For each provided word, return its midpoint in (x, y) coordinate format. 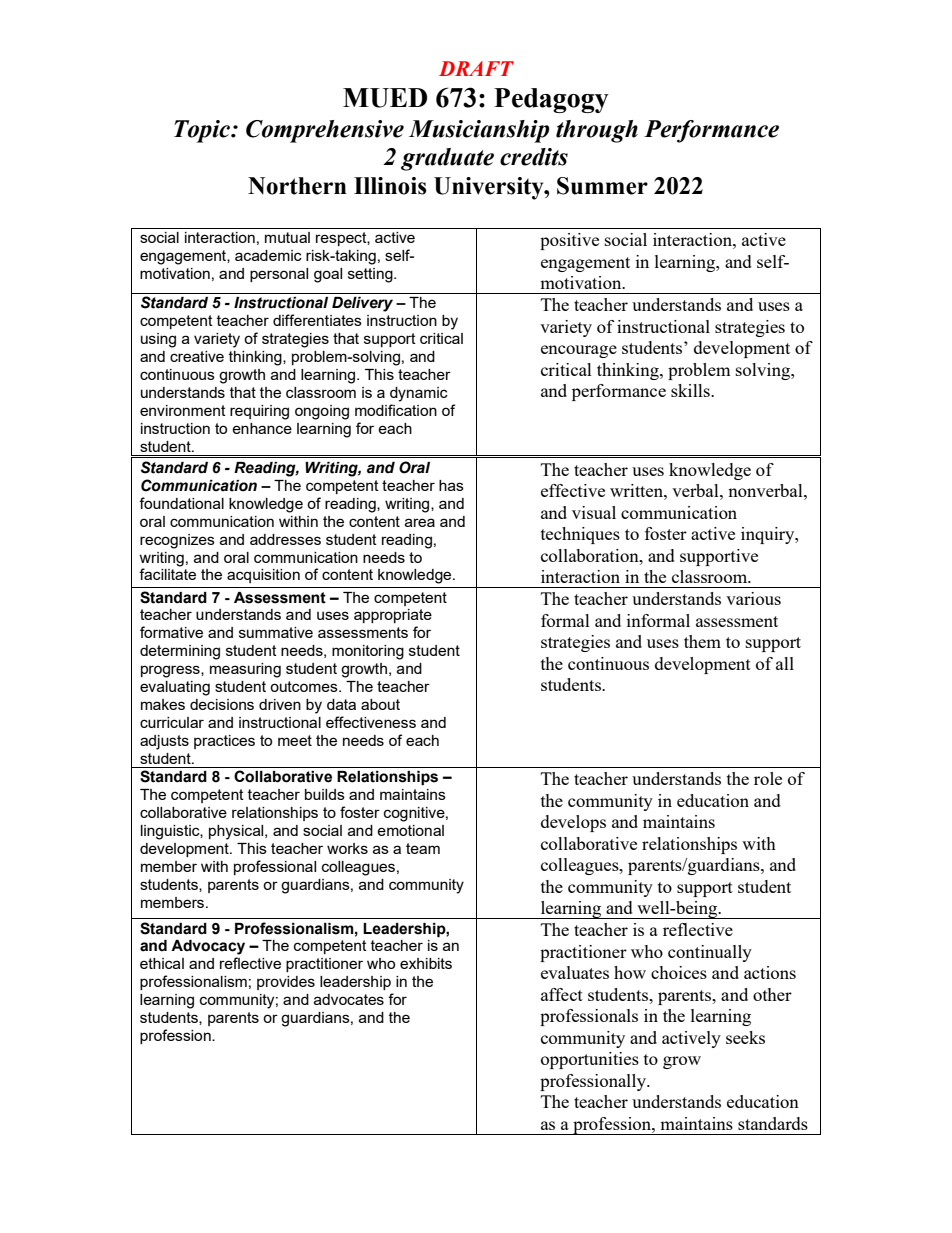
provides (286, 983)
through (597, 131)
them (702, 641)
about (380, 704)
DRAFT (476, 68)
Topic (203, 131)
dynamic (419, 394)
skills (691, 390)
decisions (222, 704)
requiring (259, 412)
